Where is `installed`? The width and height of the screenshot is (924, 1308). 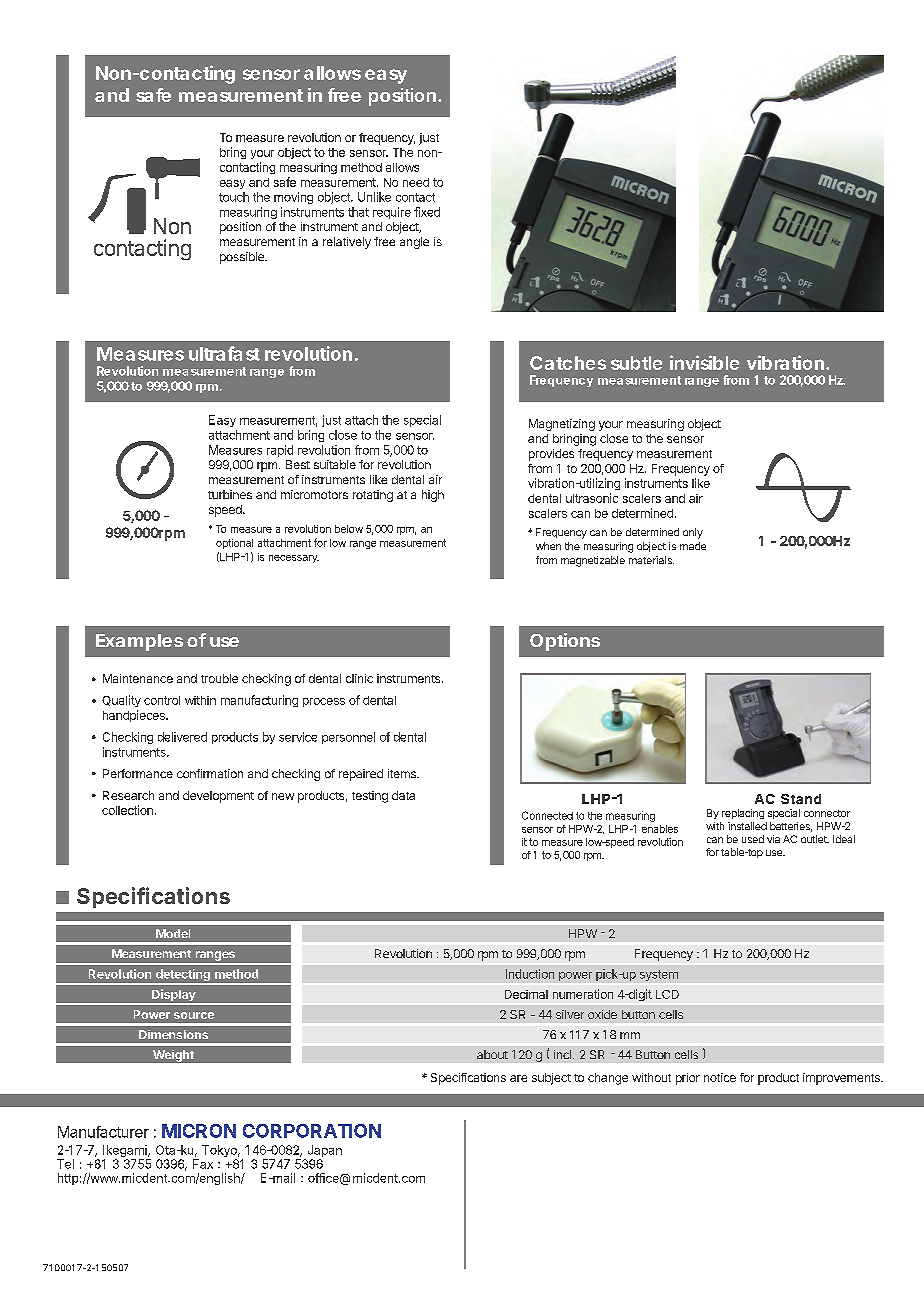
installed is located at coordinates (747, 826).
